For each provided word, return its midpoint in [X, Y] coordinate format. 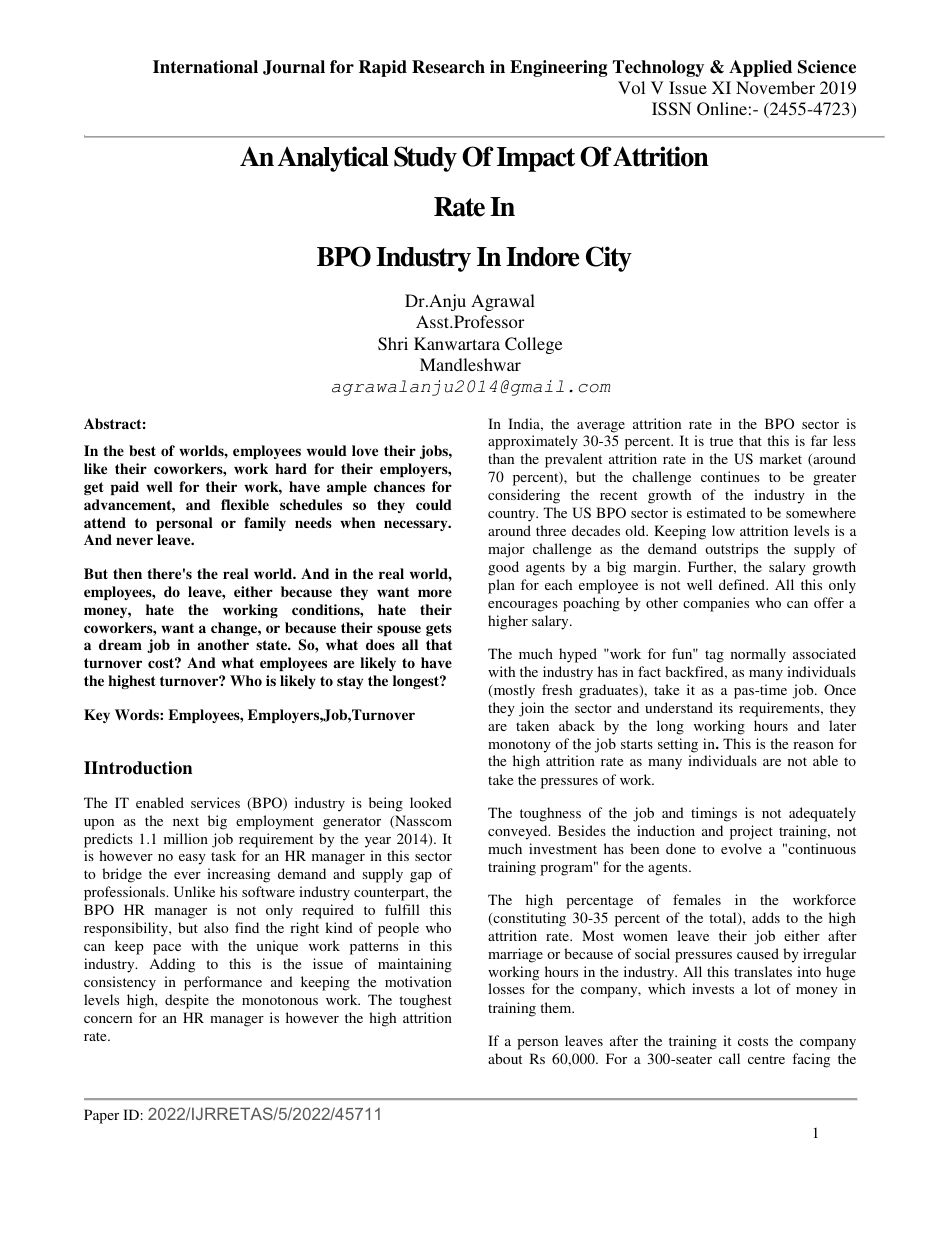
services [215, 802]
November [775, 87]
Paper [101, 1116]
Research [448, 67]
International [205, 67]
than [501, 458]
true [721, 441]
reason [813, 745]
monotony [519, 746]
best [142, 450]
